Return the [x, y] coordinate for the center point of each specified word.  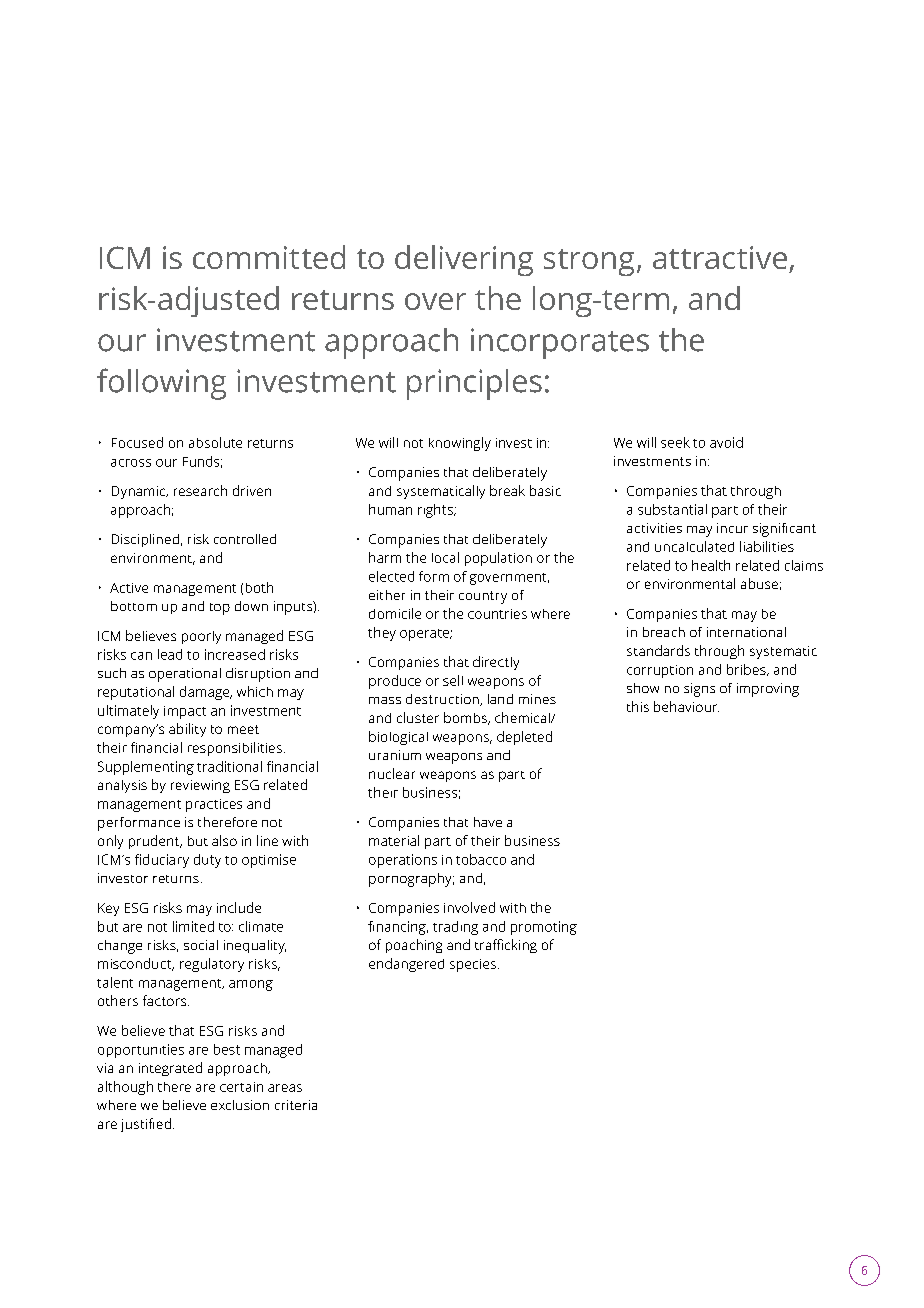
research [200, 490]
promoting [544, 928]
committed [269, 257]
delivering [464, 260]
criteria [296, 1105]
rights [436, 511]
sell [453, 680]
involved [469, 907]
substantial [672, 509]
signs [699, 690]
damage [206, 693]
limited [193, 926]
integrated [170, 1069]
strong [589, 262]
